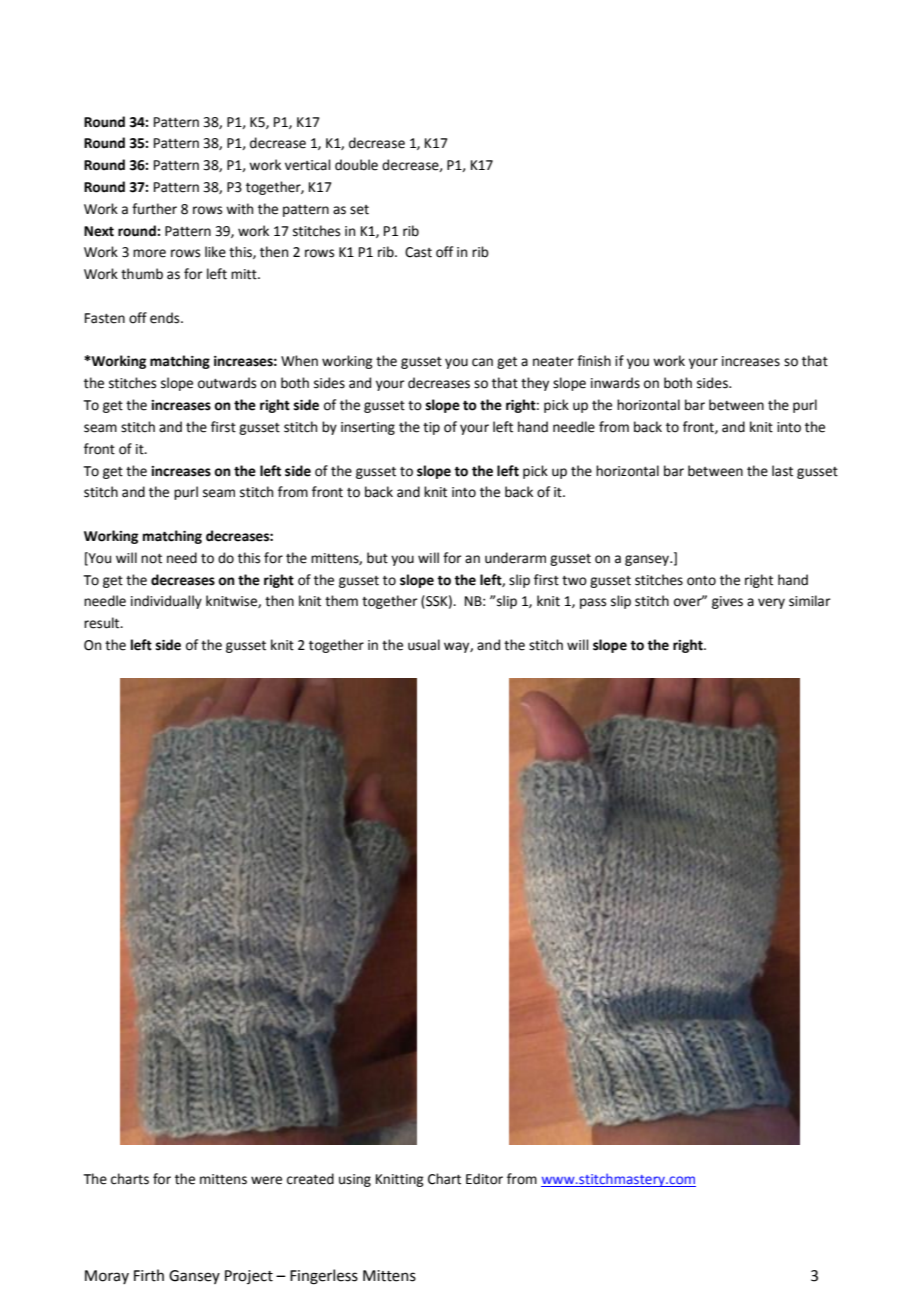 This screenshot has width=924, height=1307. What do you see at coordinates (701, 581) in the screenshot?
I see `onto` at bounding box center [701, 581].
